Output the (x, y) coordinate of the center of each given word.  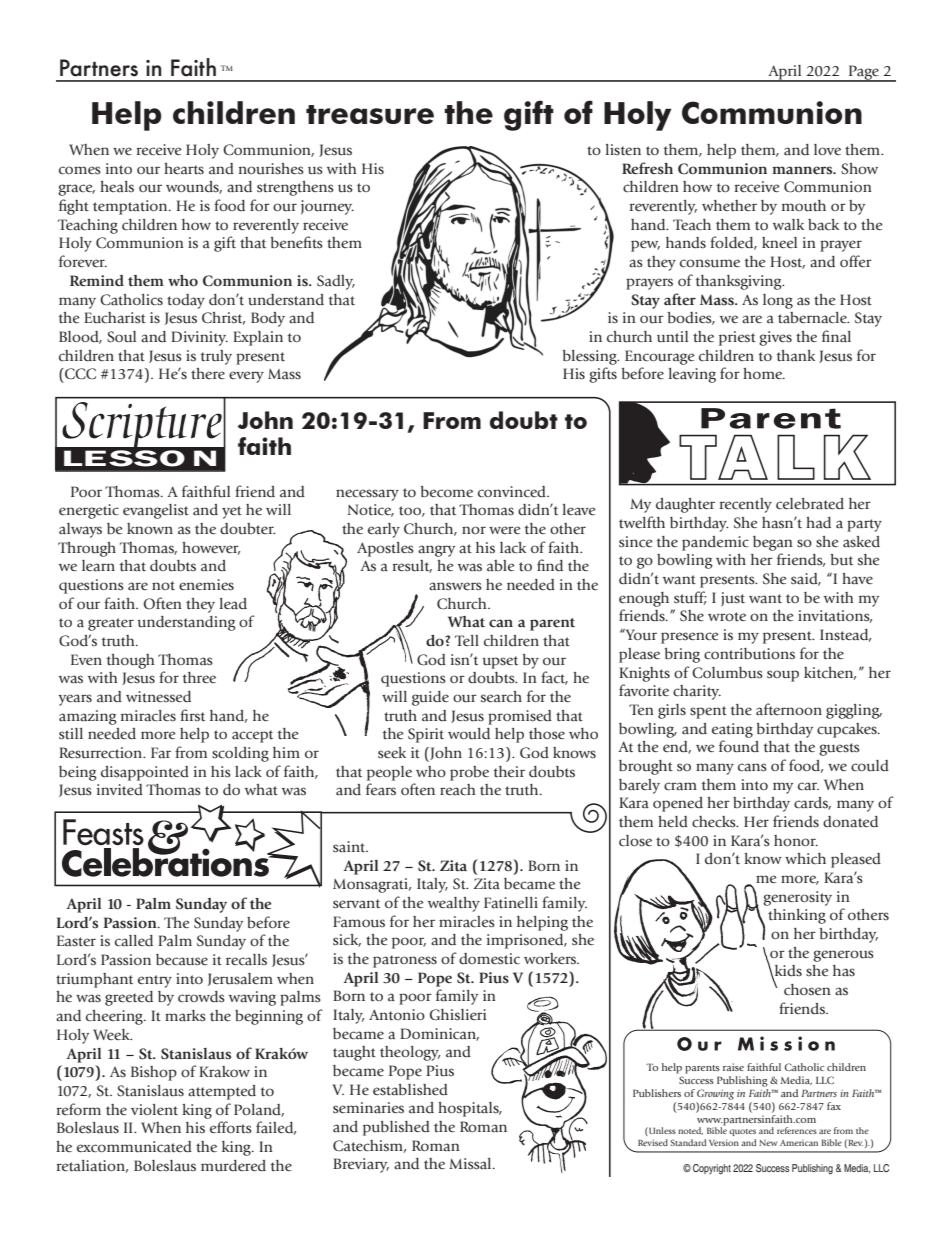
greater (111, 624)
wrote (727, 616)
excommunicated (134, 1147)
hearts (184, 169)
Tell (467, 640)
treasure (370, 114)
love (827, 149)
